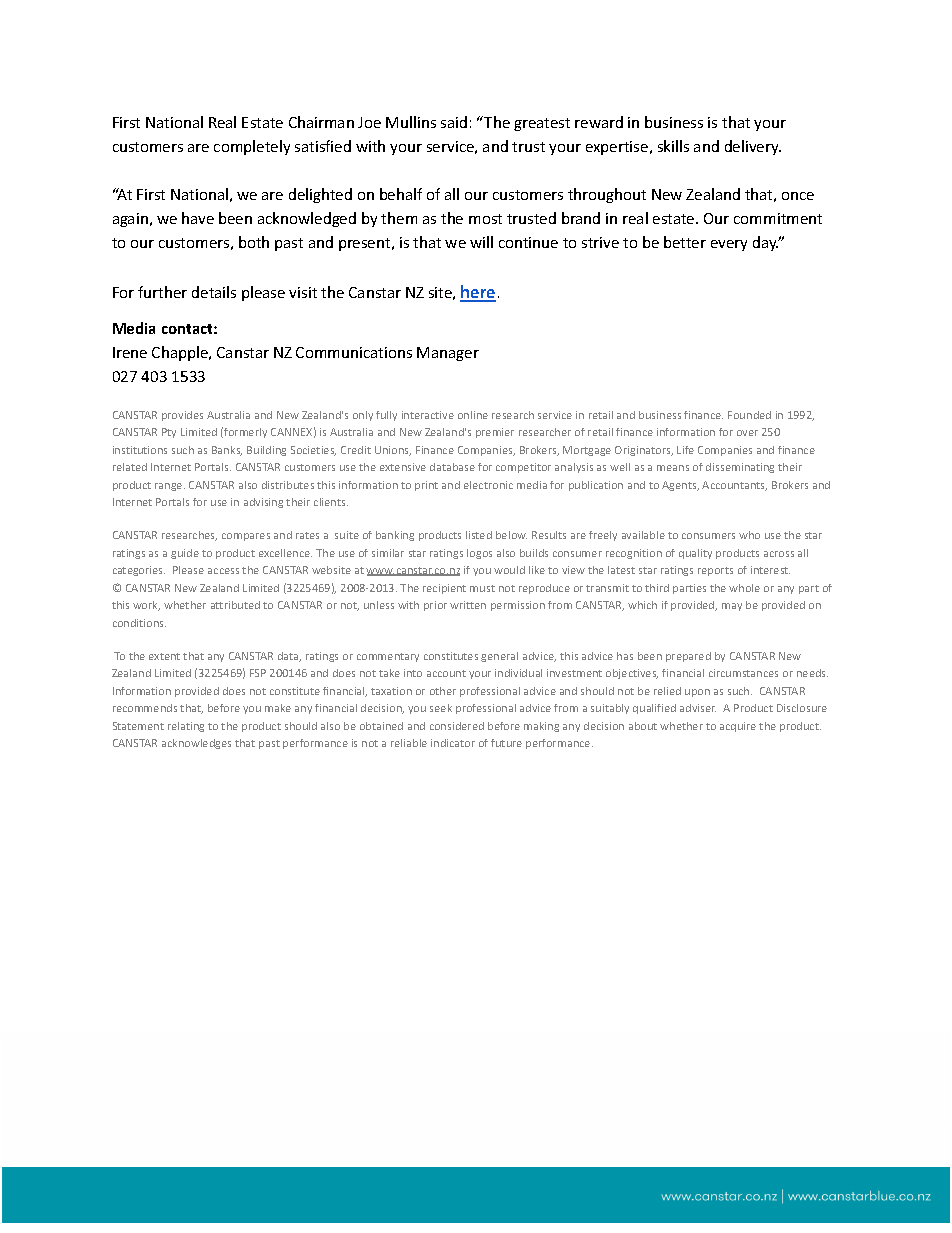 Image resolution: width=952 pixels, height=1233 pixels. I want to click on attributed, so click(235, 605).
